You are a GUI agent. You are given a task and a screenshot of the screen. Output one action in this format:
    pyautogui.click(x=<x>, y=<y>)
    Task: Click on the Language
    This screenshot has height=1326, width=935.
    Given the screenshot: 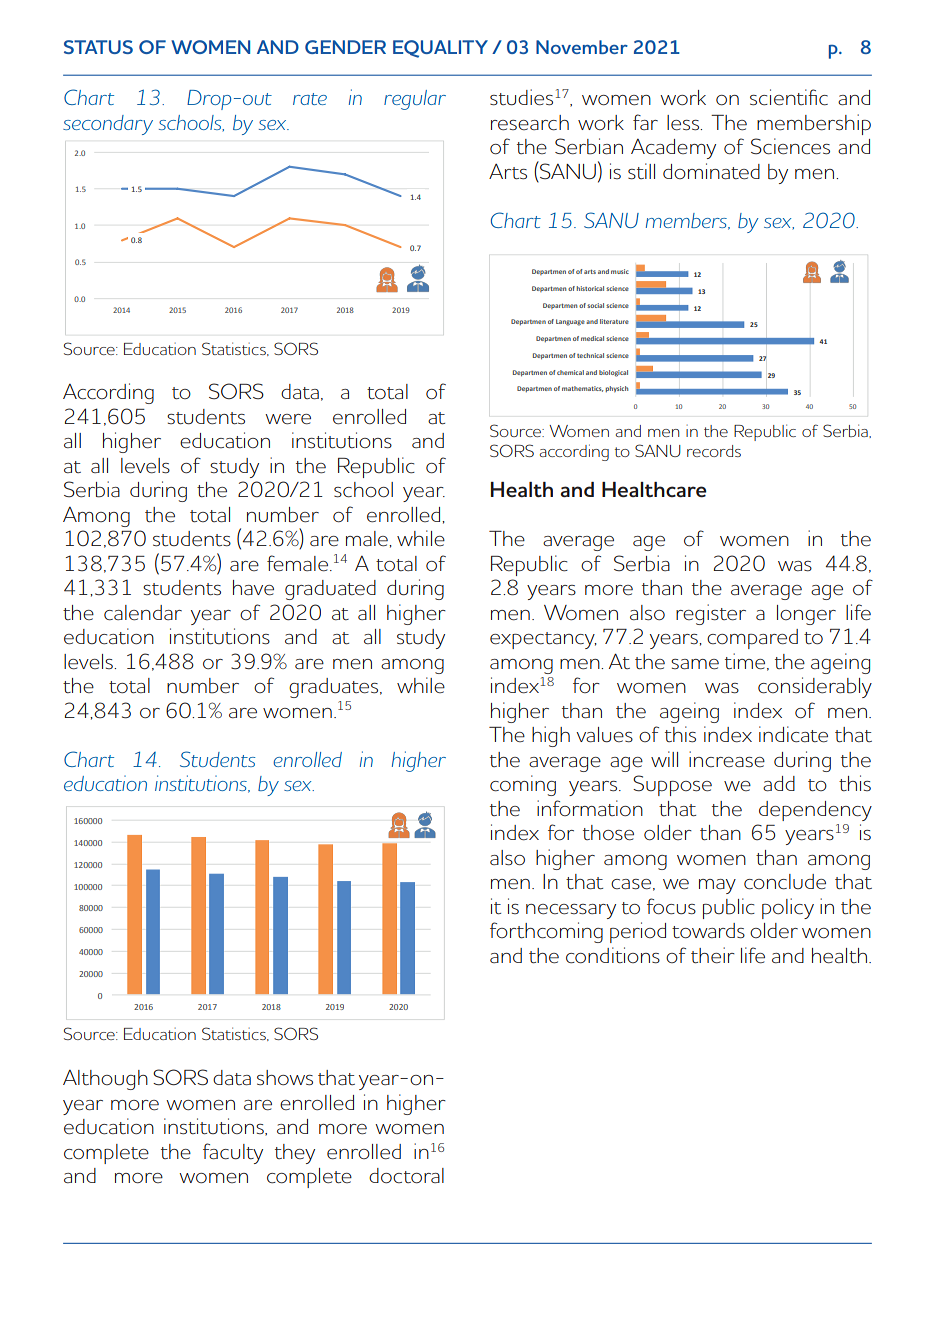 What is the action you would take?
    pyautogui.click(x=570, y=322)
